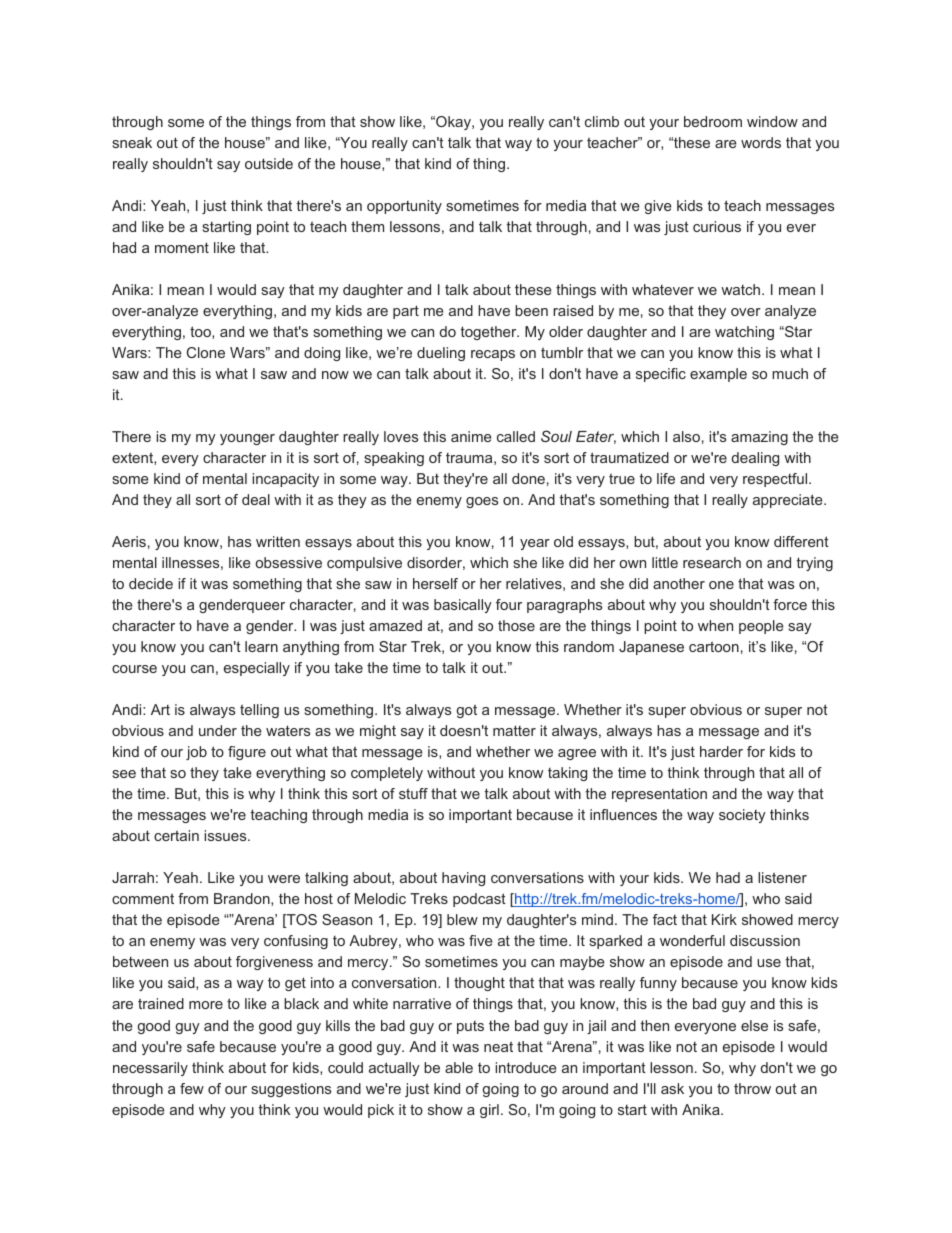 The image size is (952, 1233). What do you see at coordinates (206, 352) in the image?
I see `Clone` at bounding box center [206, 352].
